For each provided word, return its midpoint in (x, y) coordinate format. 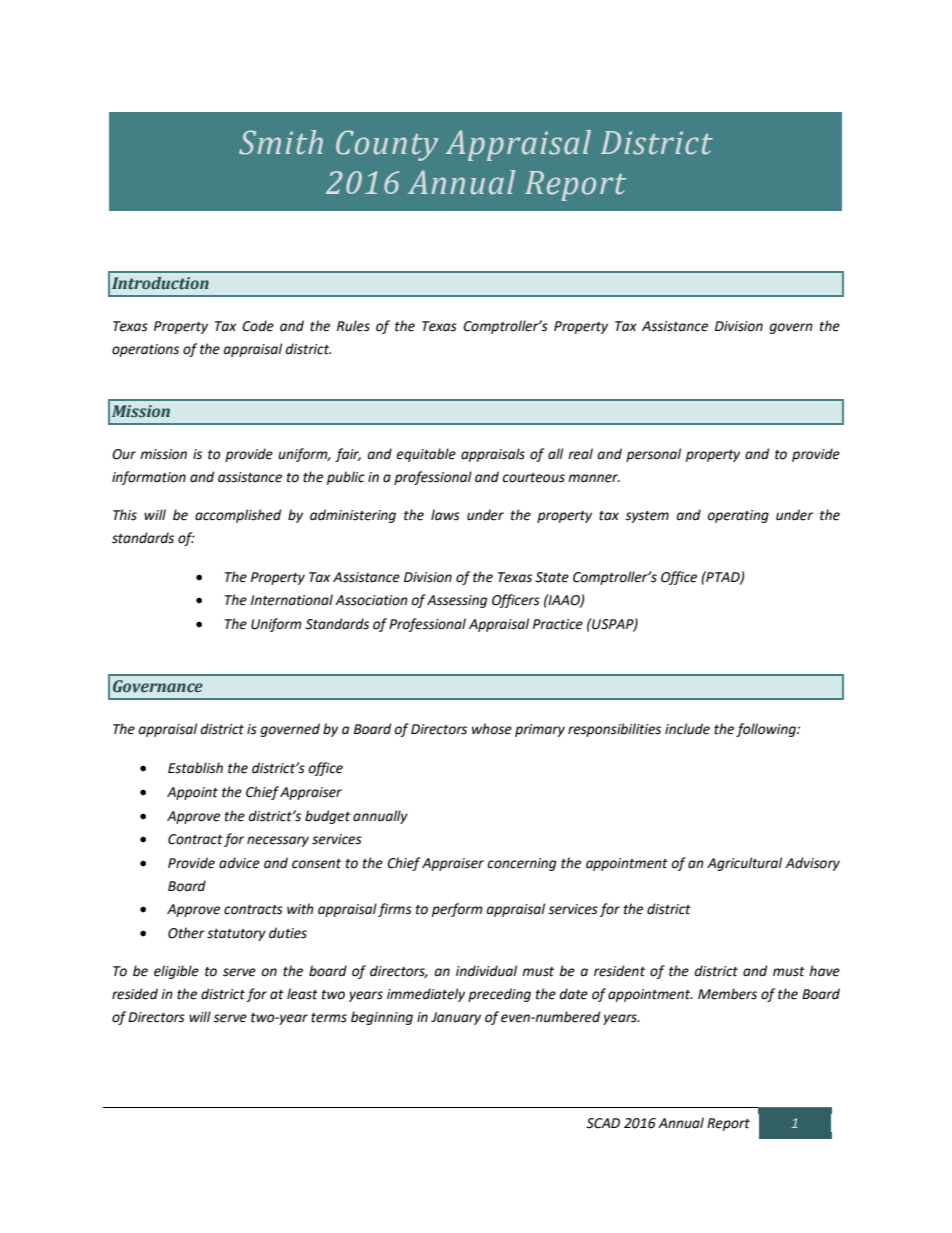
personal (653, 455)
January (456, 1018)
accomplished (238, 516)
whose (492, 729)
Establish (195, 768)
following (767, 730)
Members (727, 994)
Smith (281, 142)
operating (738, 516)
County (387, 145)
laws (445, 515)
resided (135, 994)
